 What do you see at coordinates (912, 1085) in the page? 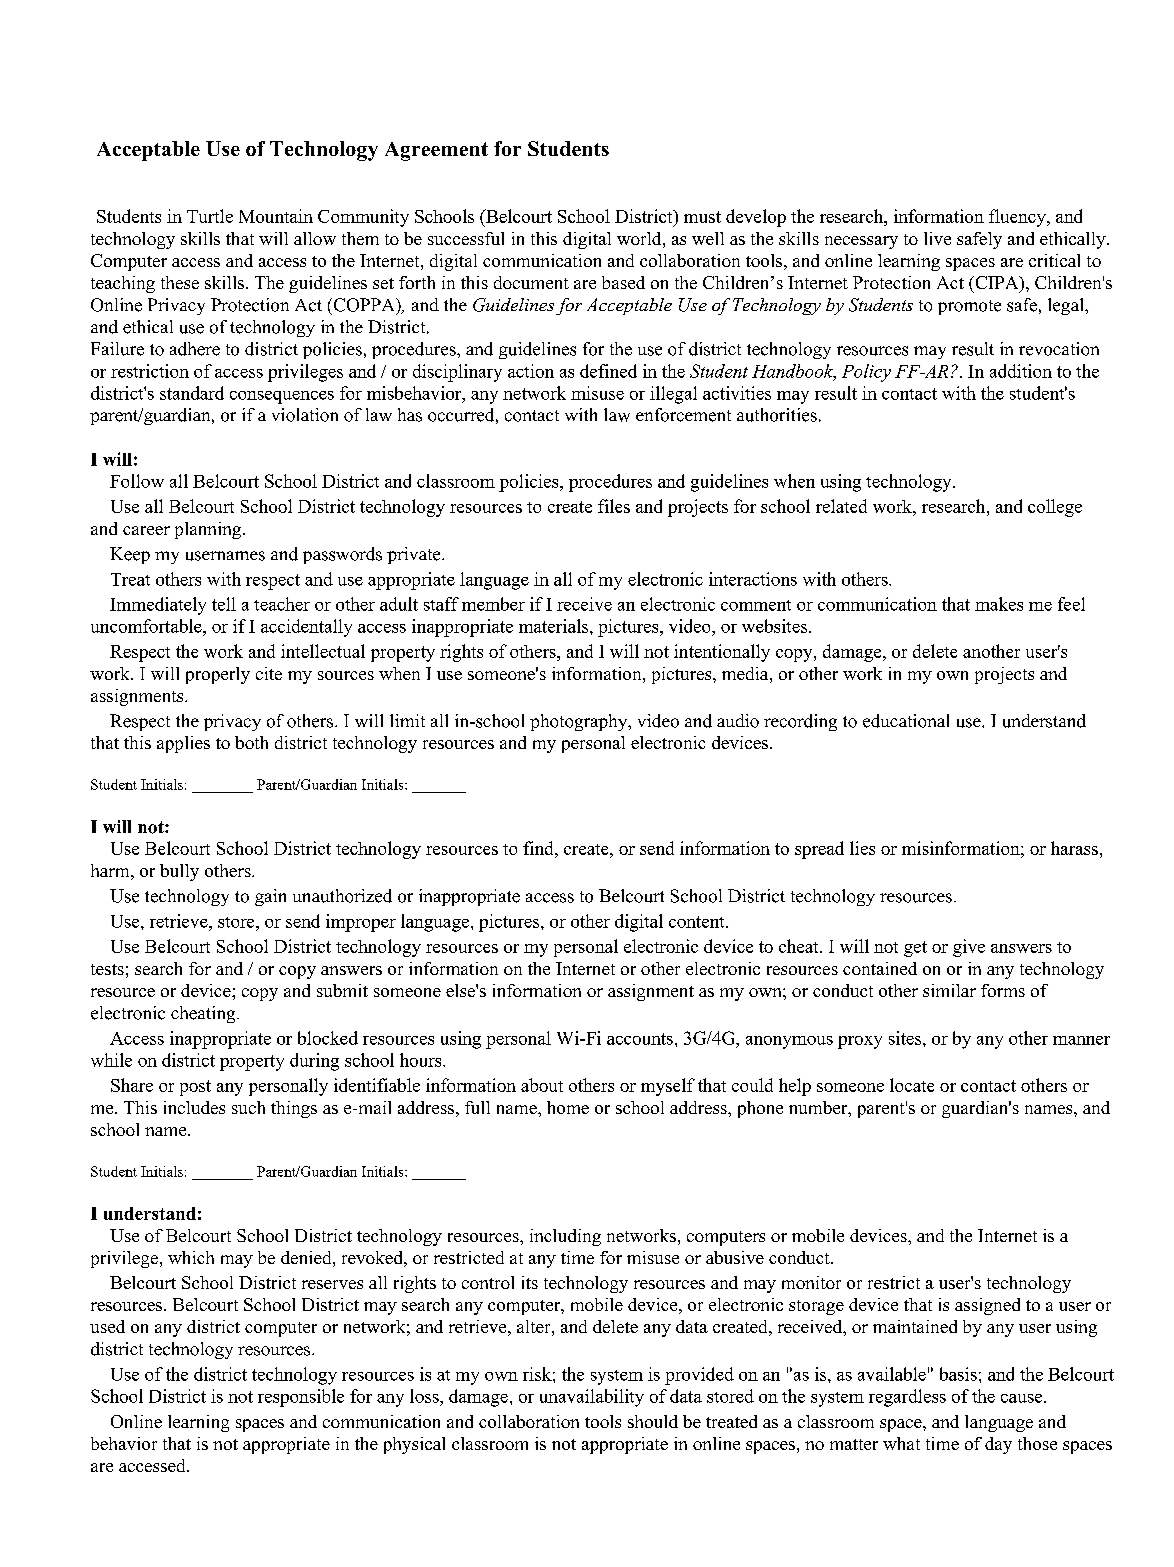
I see `locate` at bounding box center [912, 1085].
